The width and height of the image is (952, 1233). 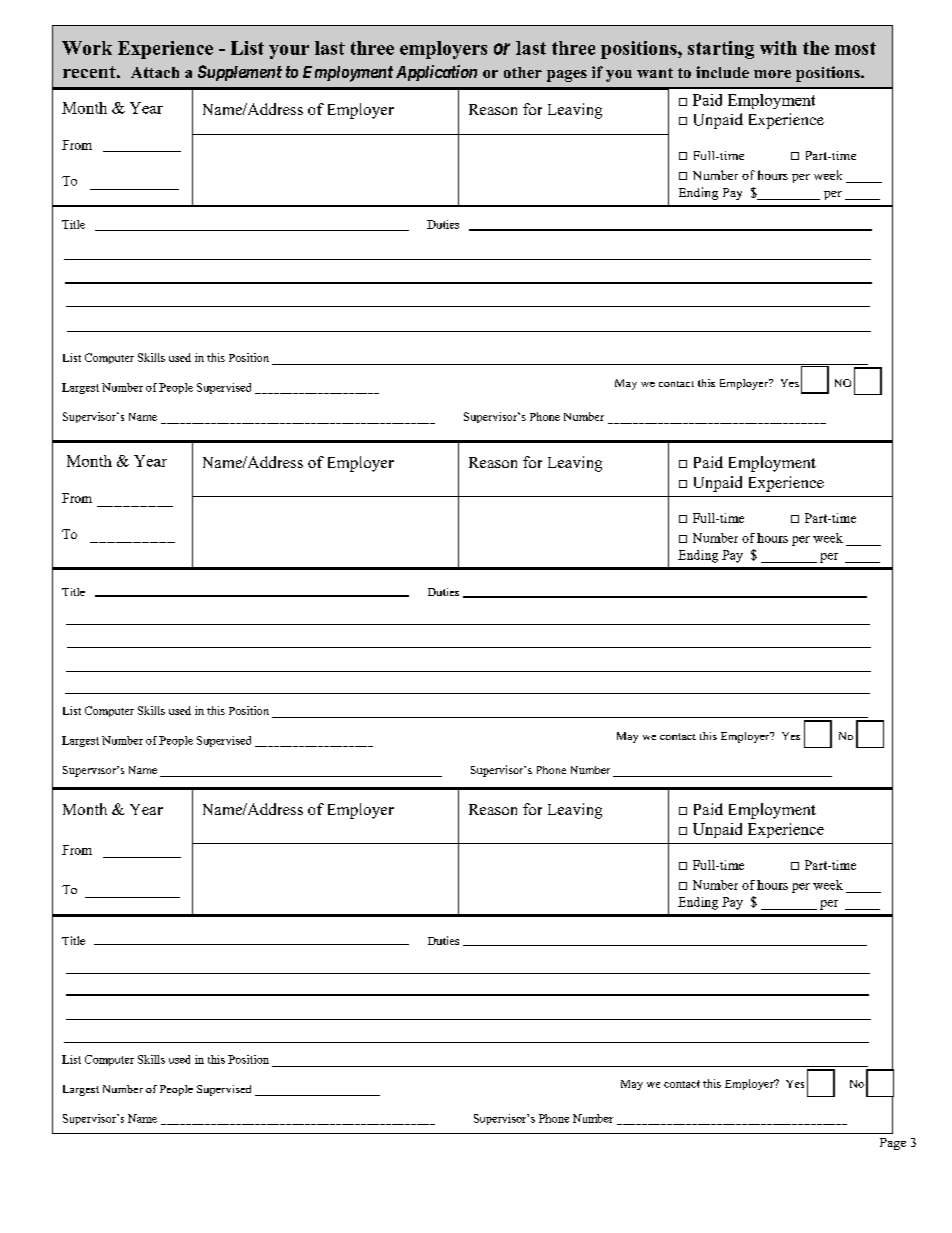 What do you see at coordinates (778, 48) in the image?
I see `with` at bounding box center [778, 48].
